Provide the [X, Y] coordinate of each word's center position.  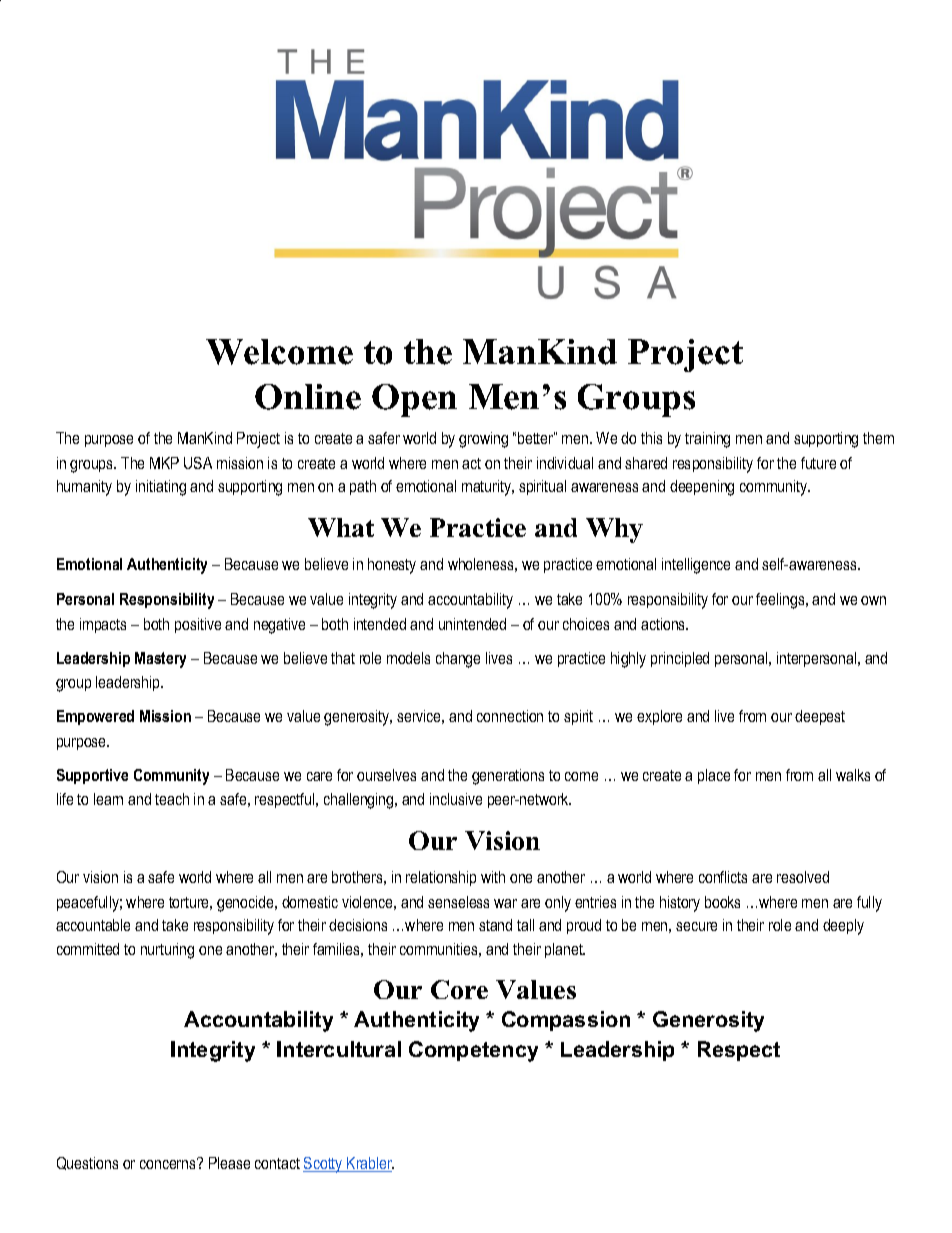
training [707, 440]
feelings [781, 601]
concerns [169, 1163]
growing [483, 440]
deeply [843, 927]
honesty [392, 566]
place [714, 776]
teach [172, 799]
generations [508, 777]
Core [459, 989]
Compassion [566, 1021]
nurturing [167, 951]
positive [198, 625]
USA [198, 463]
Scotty [324, 1165]
